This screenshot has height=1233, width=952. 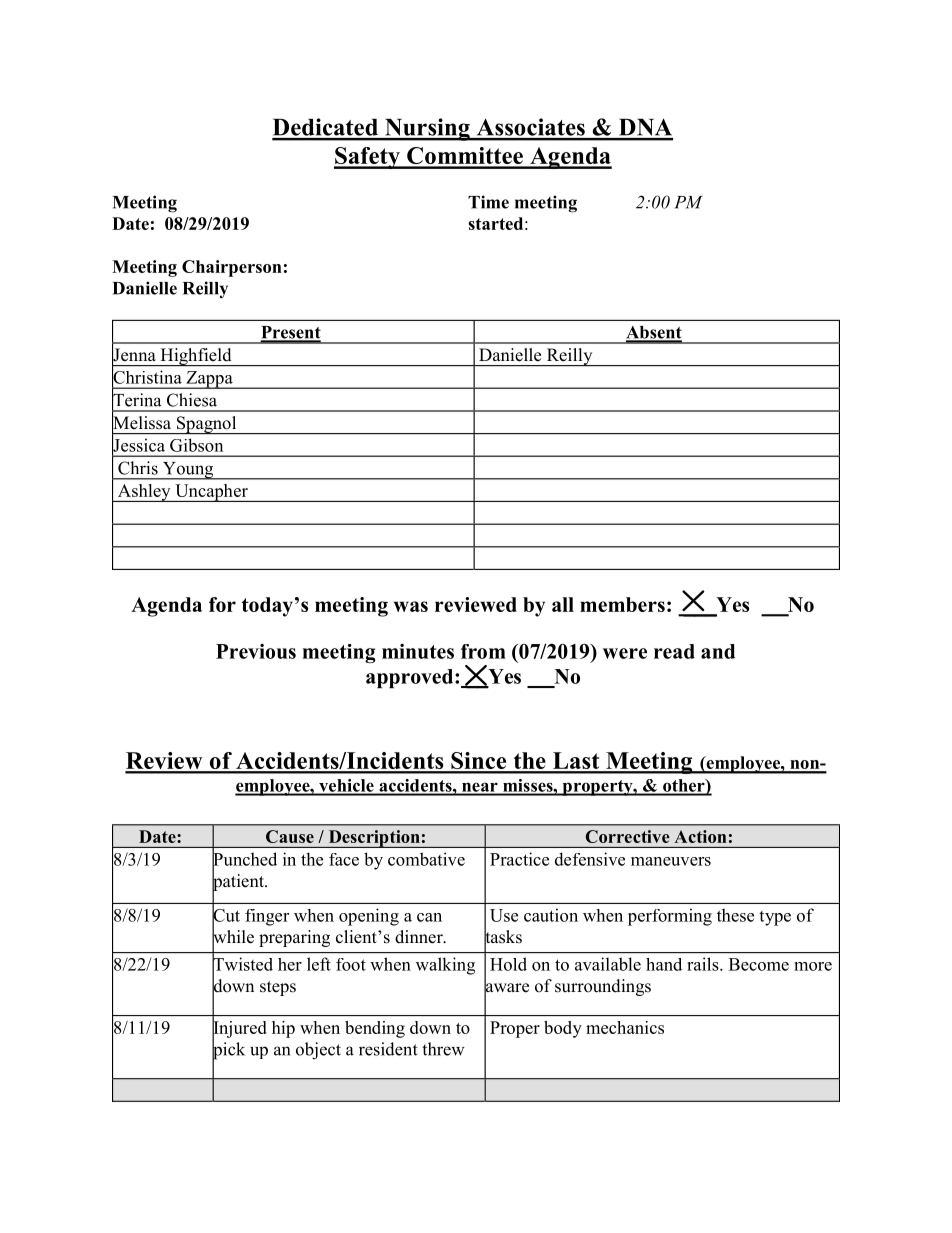 I want to click on Previous, so click(x=256, y=651).
